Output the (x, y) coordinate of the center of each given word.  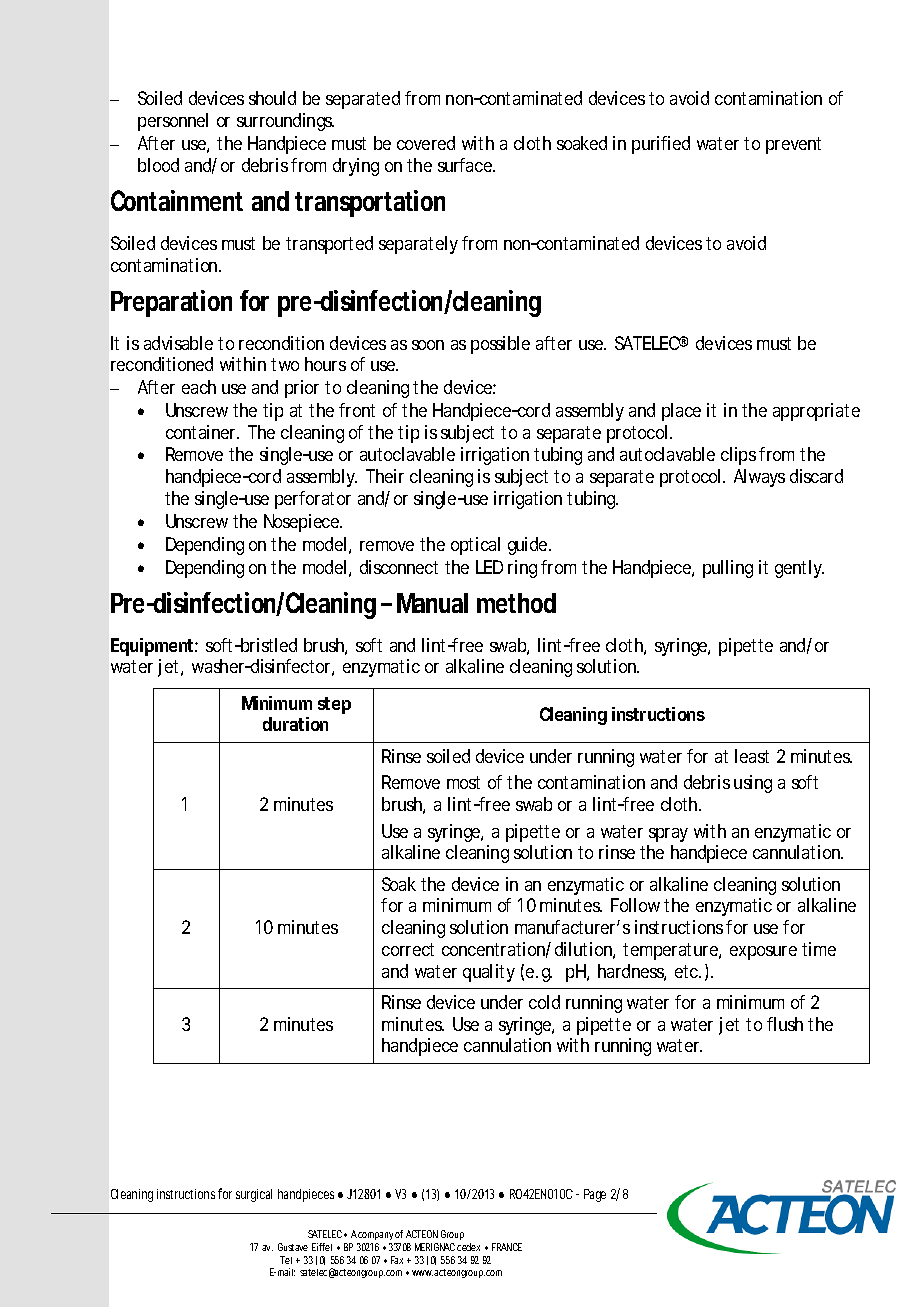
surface (465, 165)
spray (668, 835)
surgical (254, 1195)
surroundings (285, 122)
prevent (793, 145)
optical (475, 546)
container (202, 432)
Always (759, 478)
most (463, 782)
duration (295, 724)
